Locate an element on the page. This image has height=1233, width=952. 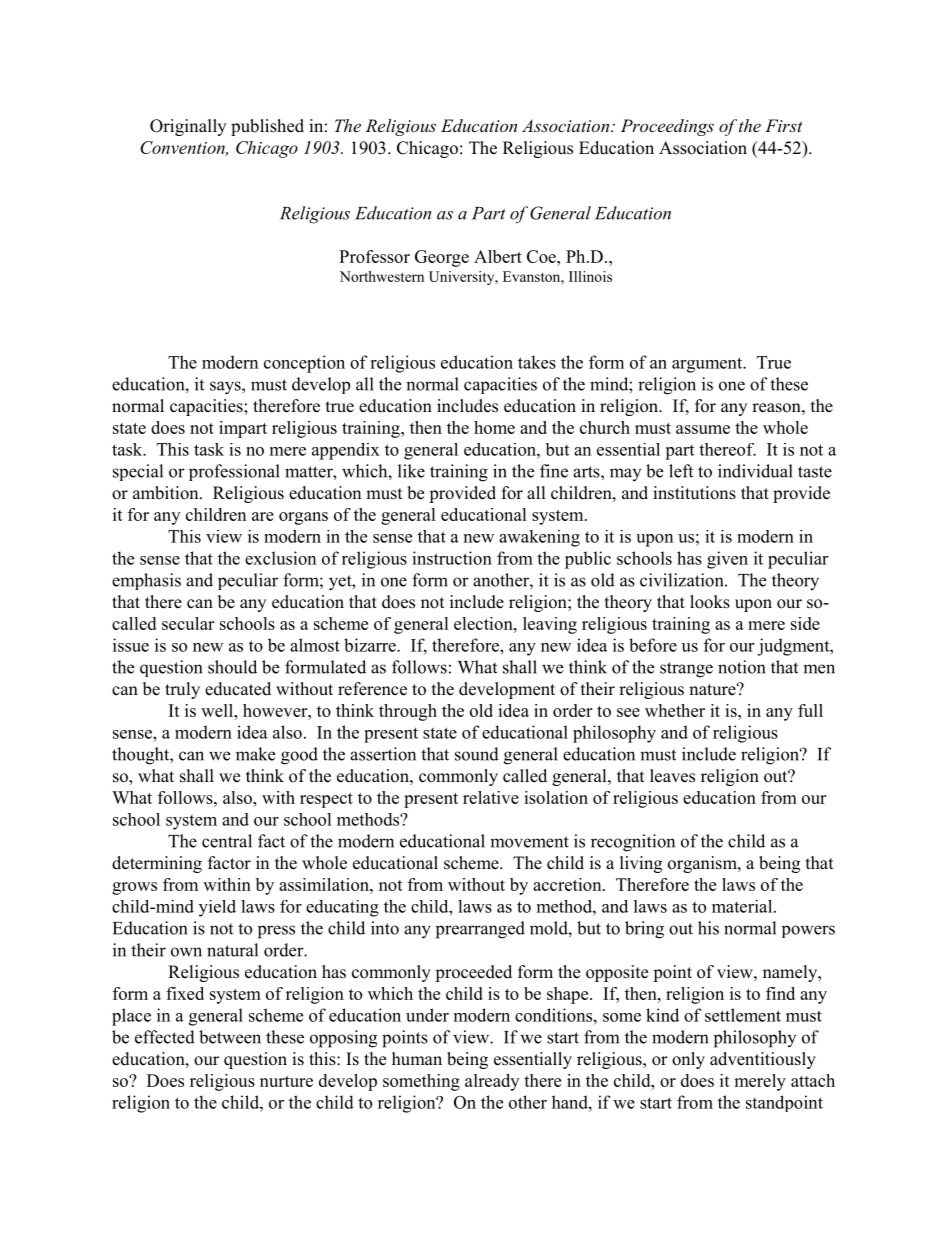
emphasis is located at coordinates (146, 581).
